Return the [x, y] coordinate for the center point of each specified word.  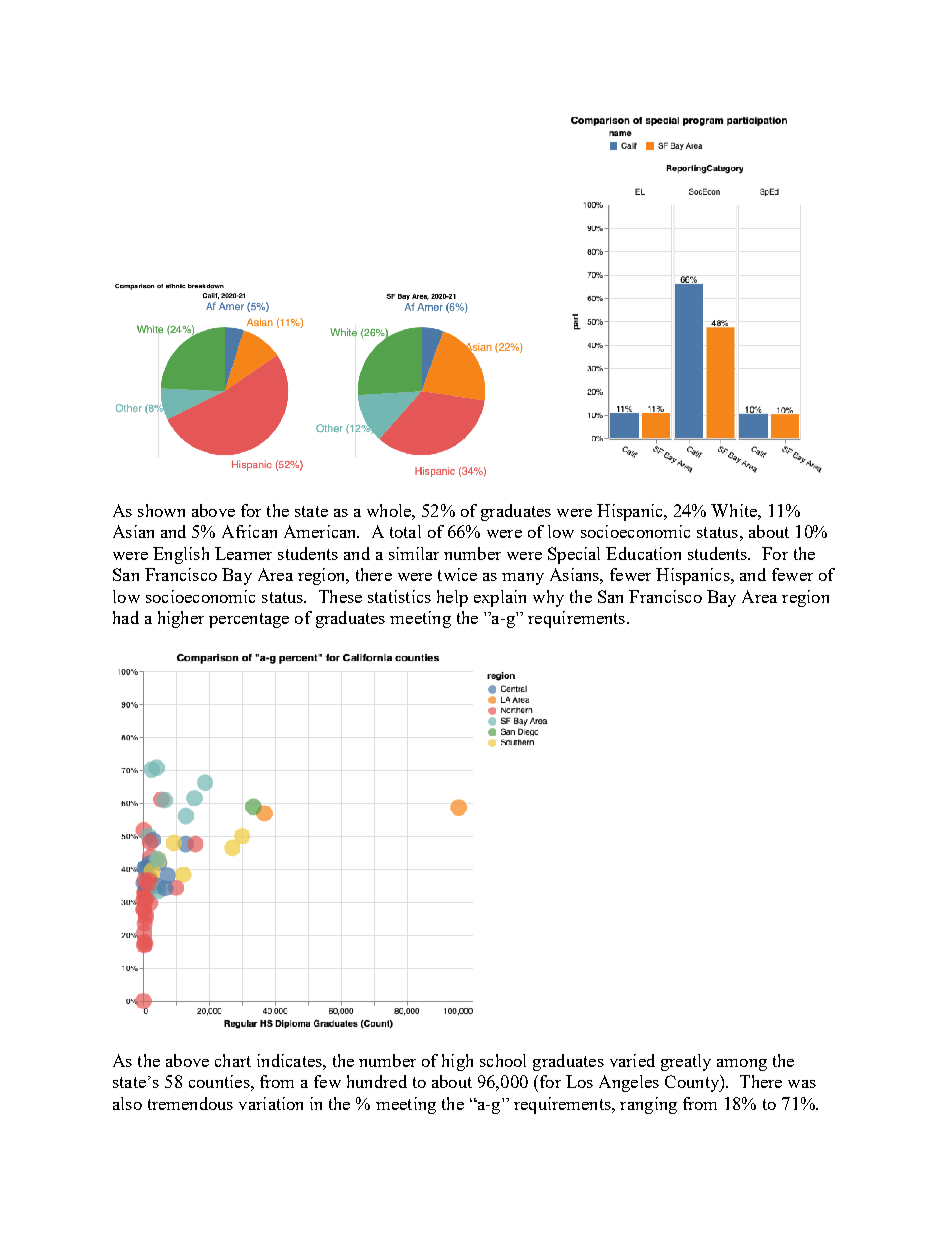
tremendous [190, 1103]
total [405, 531]
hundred [377, 1081]
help [452, 598]
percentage [249, 620]
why [548, 598]
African [249, 531]
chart [233, 1060]
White [735, 510]
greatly [686, 1062]
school [503, 1060]
